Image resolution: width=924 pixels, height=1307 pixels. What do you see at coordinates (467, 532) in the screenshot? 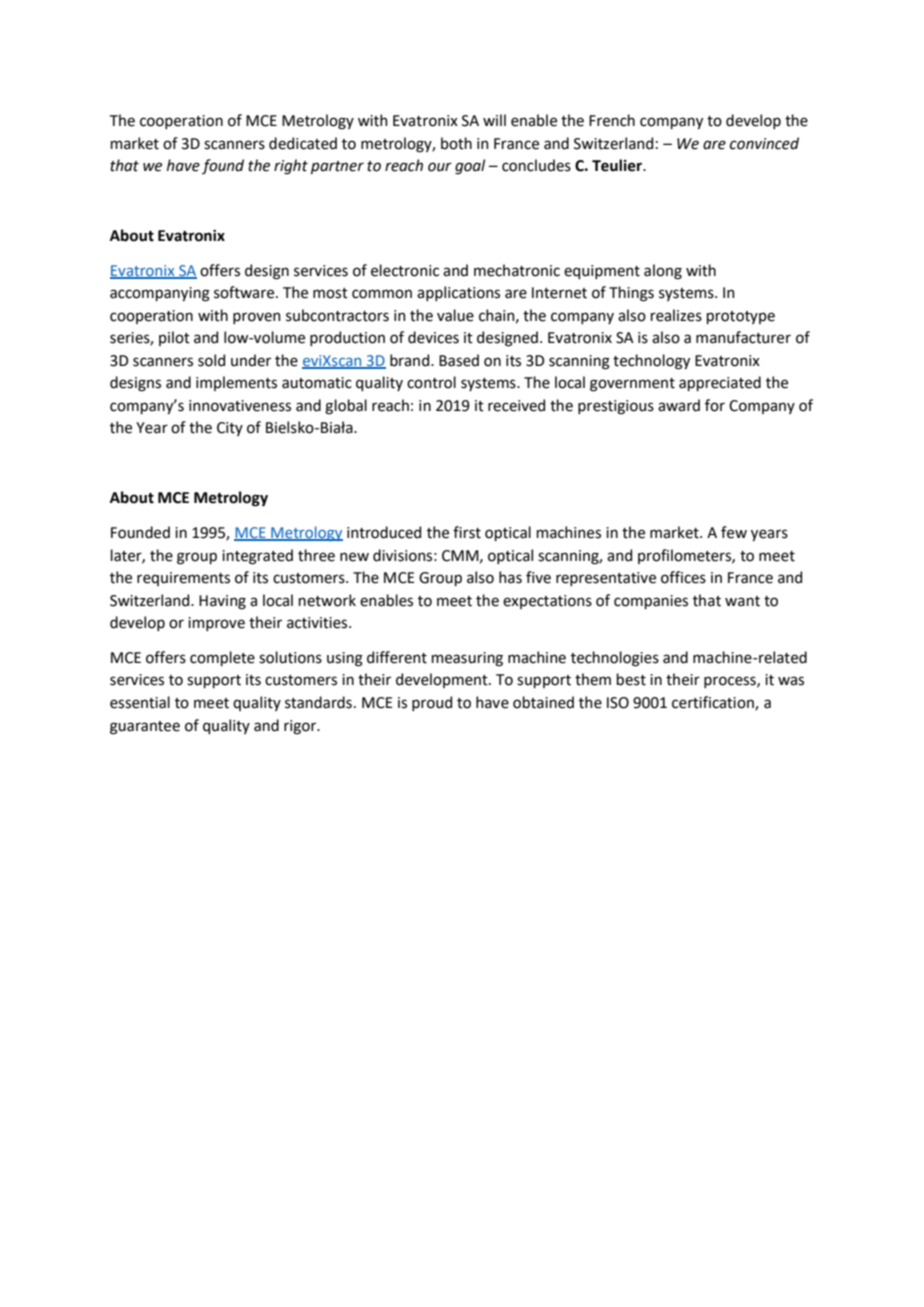
I see `first` at bounding box center [467, 532].
